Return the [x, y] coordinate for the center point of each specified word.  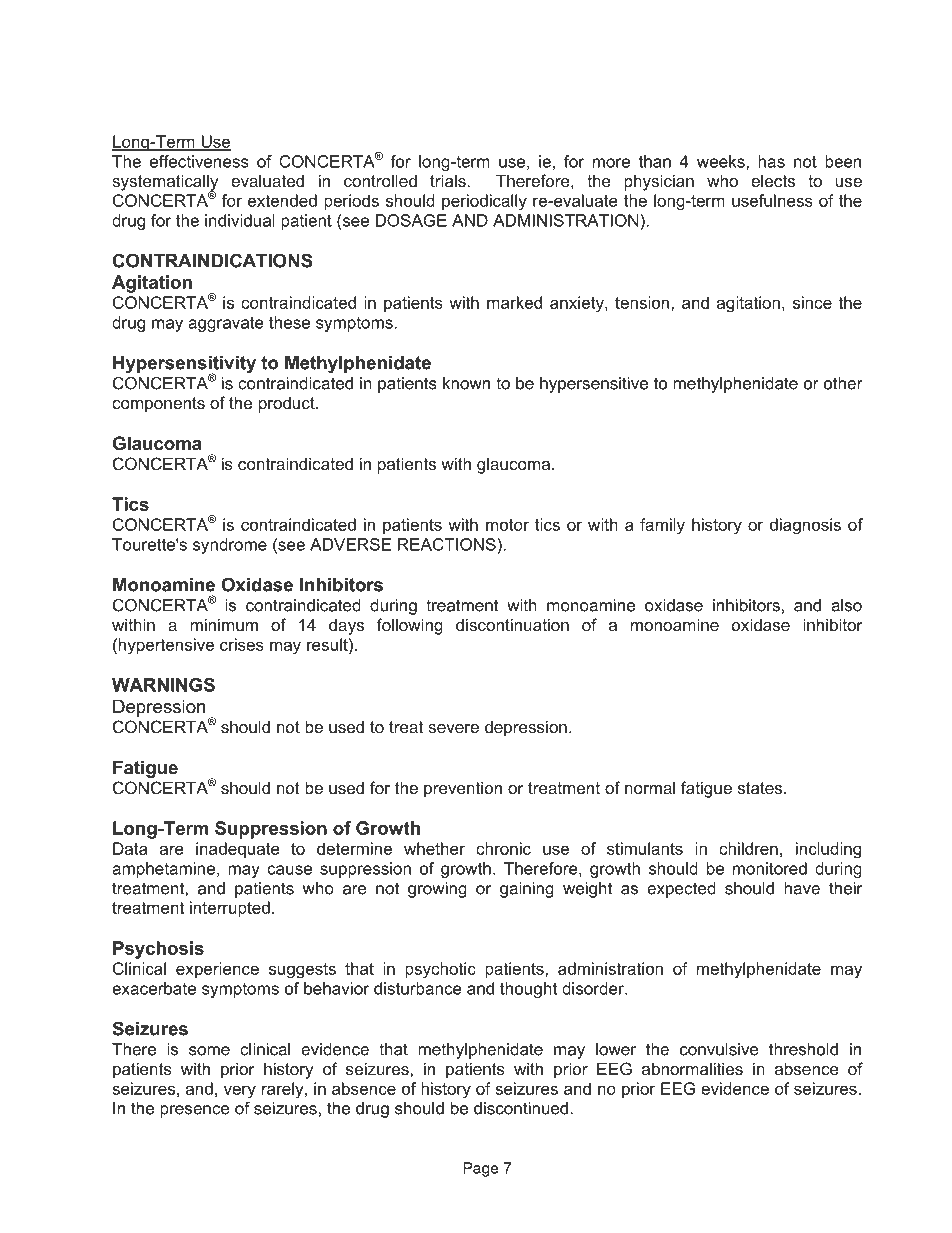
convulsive [719, 1049]
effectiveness [199, 161]
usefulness [772, 200]
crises [242, 644]
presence [195, 1111]
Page [481, 1169]
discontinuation [512, 624]
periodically [484, 202]
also [846, 605]
